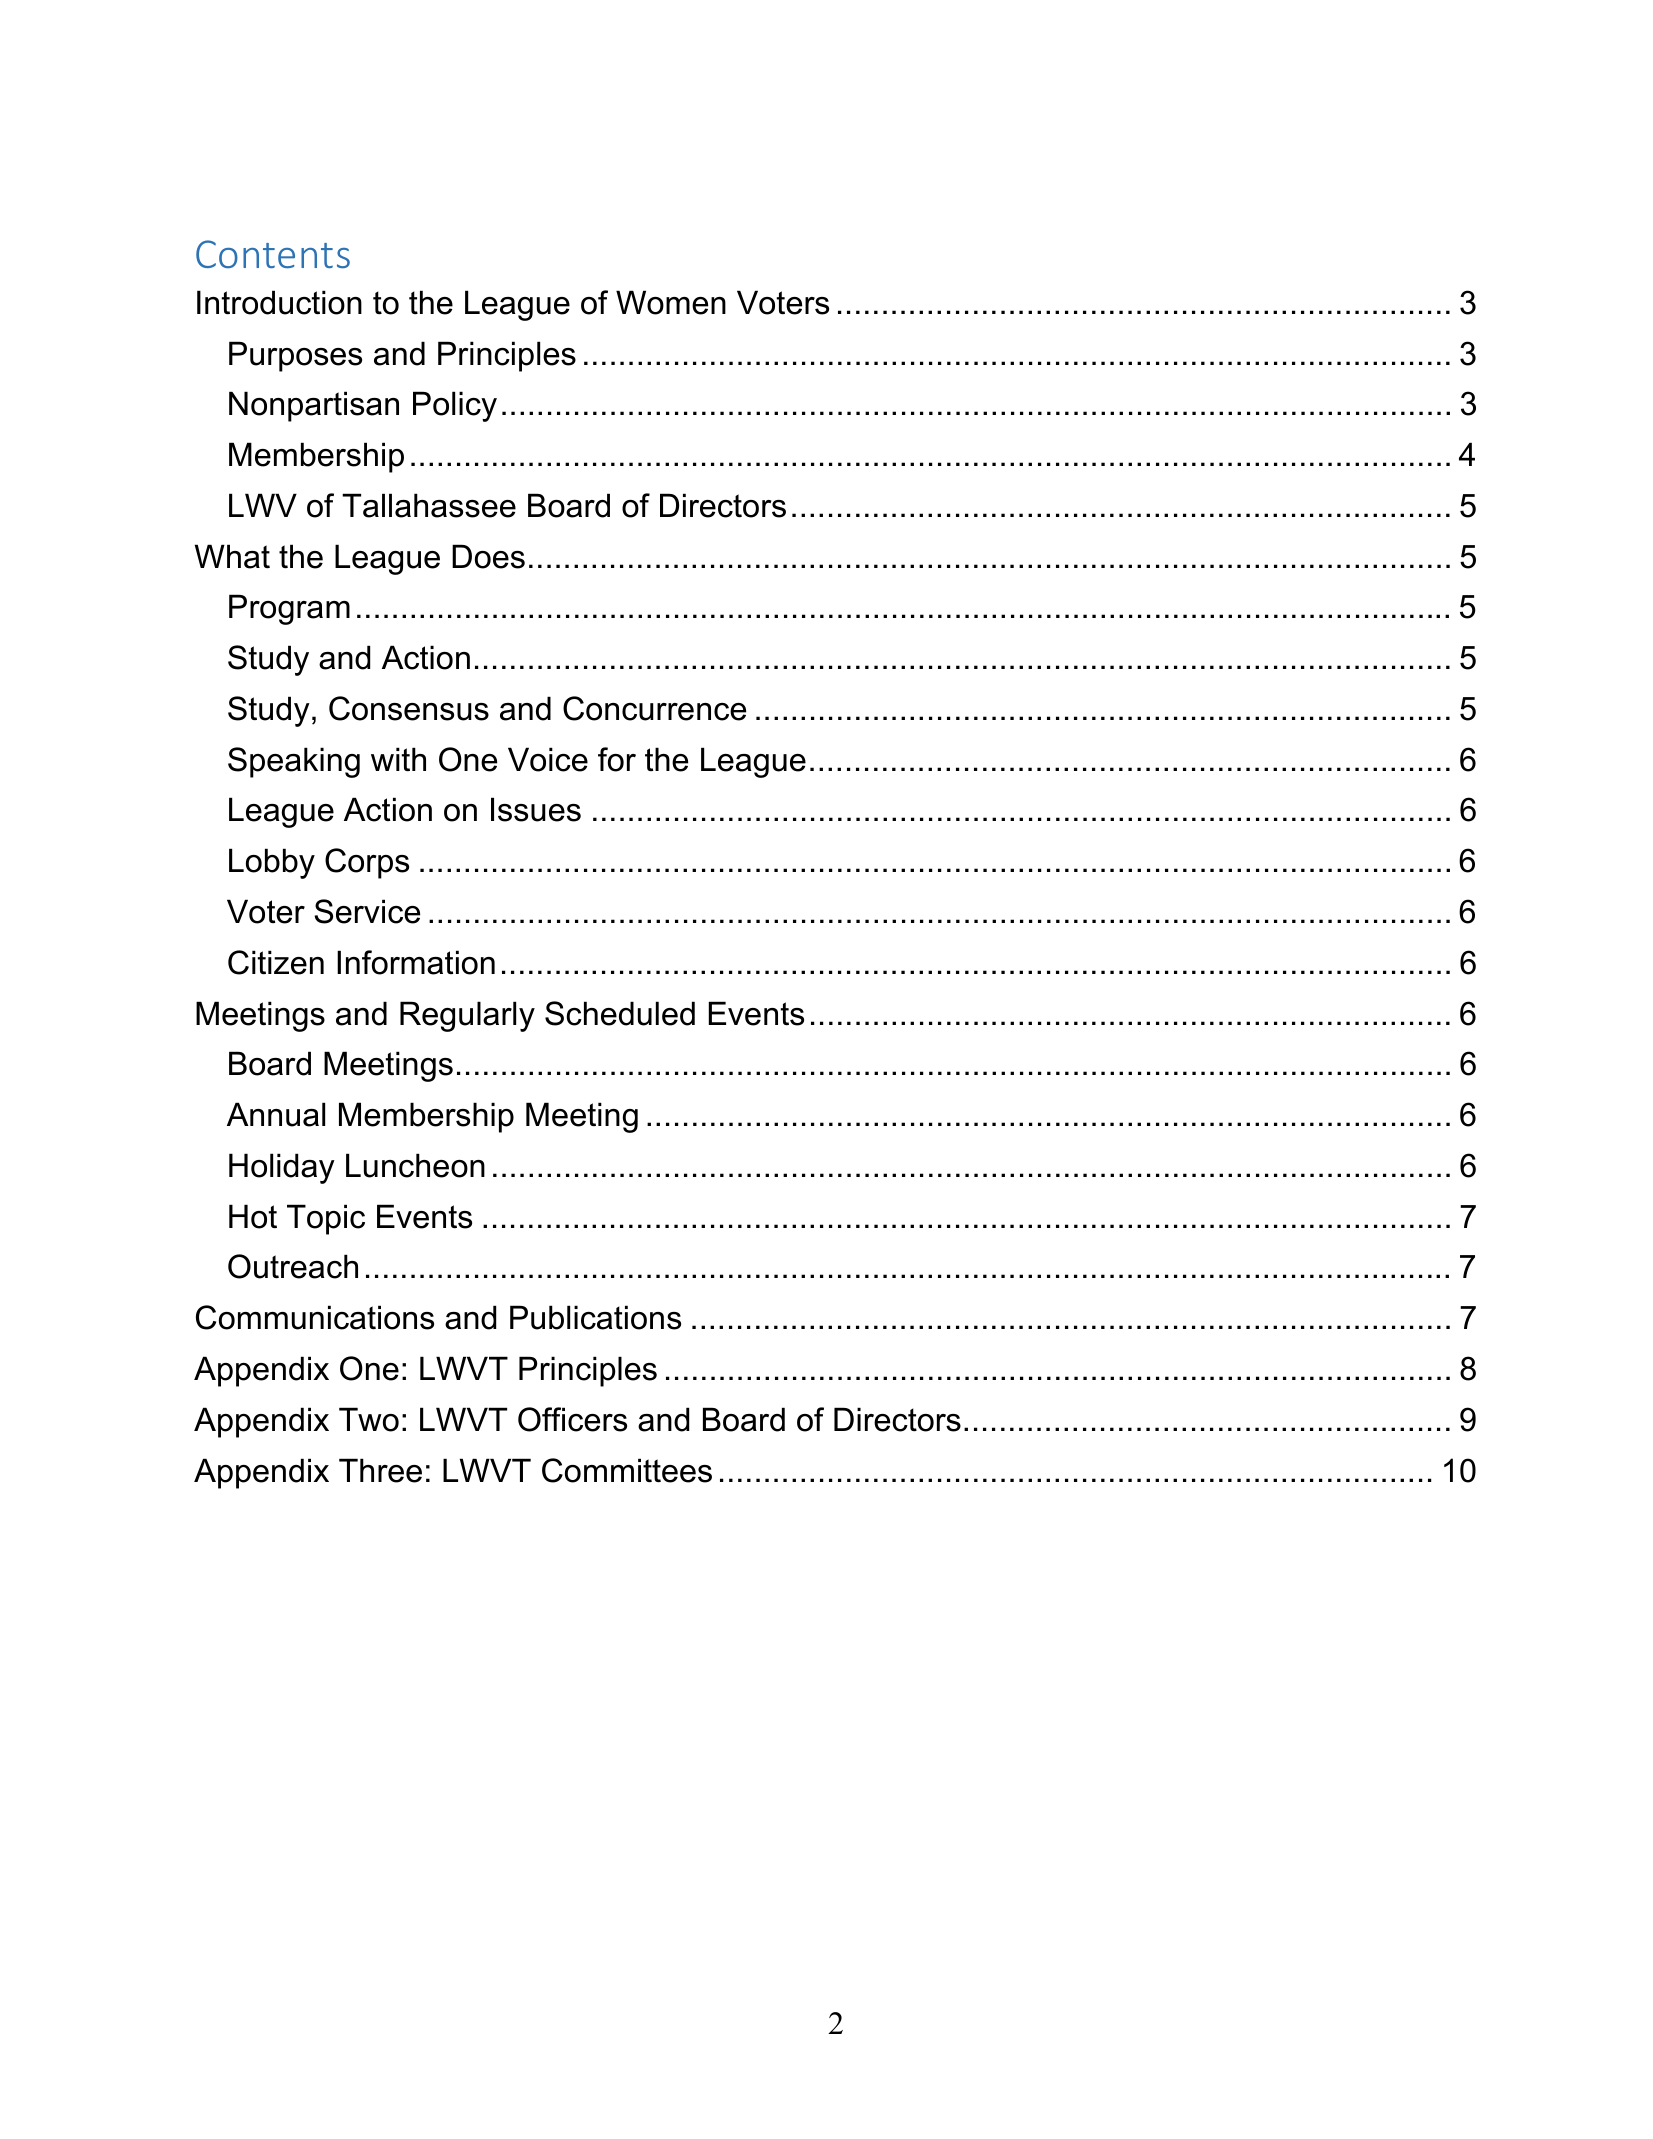 This screenshot has width=1653, height=2139. I want to click on Consensus, so click(409, 708).
